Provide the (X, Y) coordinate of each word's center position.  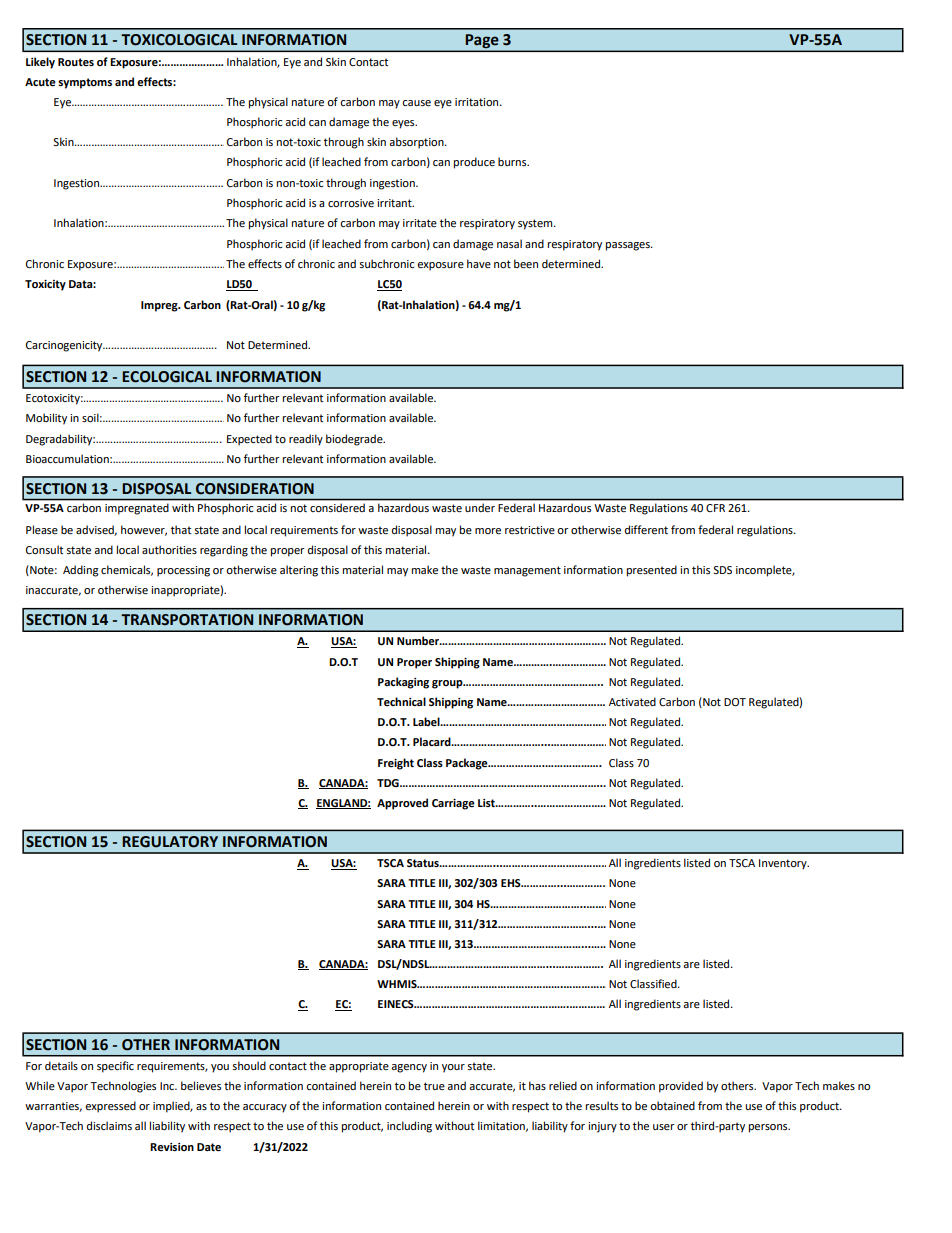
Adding (81, 571)
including (409, 1127)
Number (419, 640)
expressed (110, 1107)
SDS (722, 570)
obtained (672, 1105)
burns (513, 161)
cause (416, 103)
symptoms (85, 83)
